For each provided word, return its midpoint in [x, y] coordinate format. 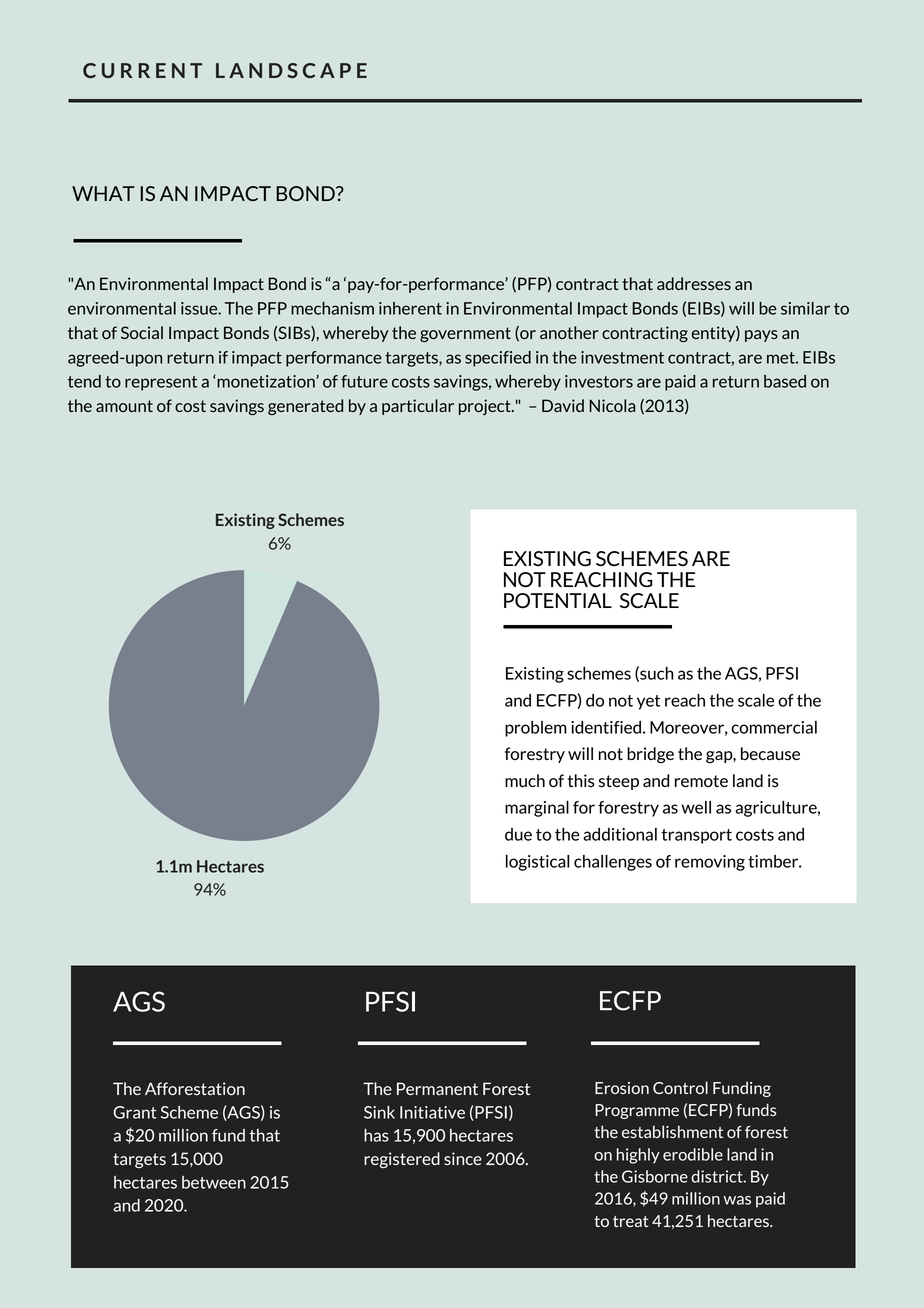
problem [536, 729]
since [463, 1158]
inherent [410, 308]
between [214, 1182]
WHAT [103, 193]
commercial [774, 727]
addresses [694, 283]
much [525, 780]
